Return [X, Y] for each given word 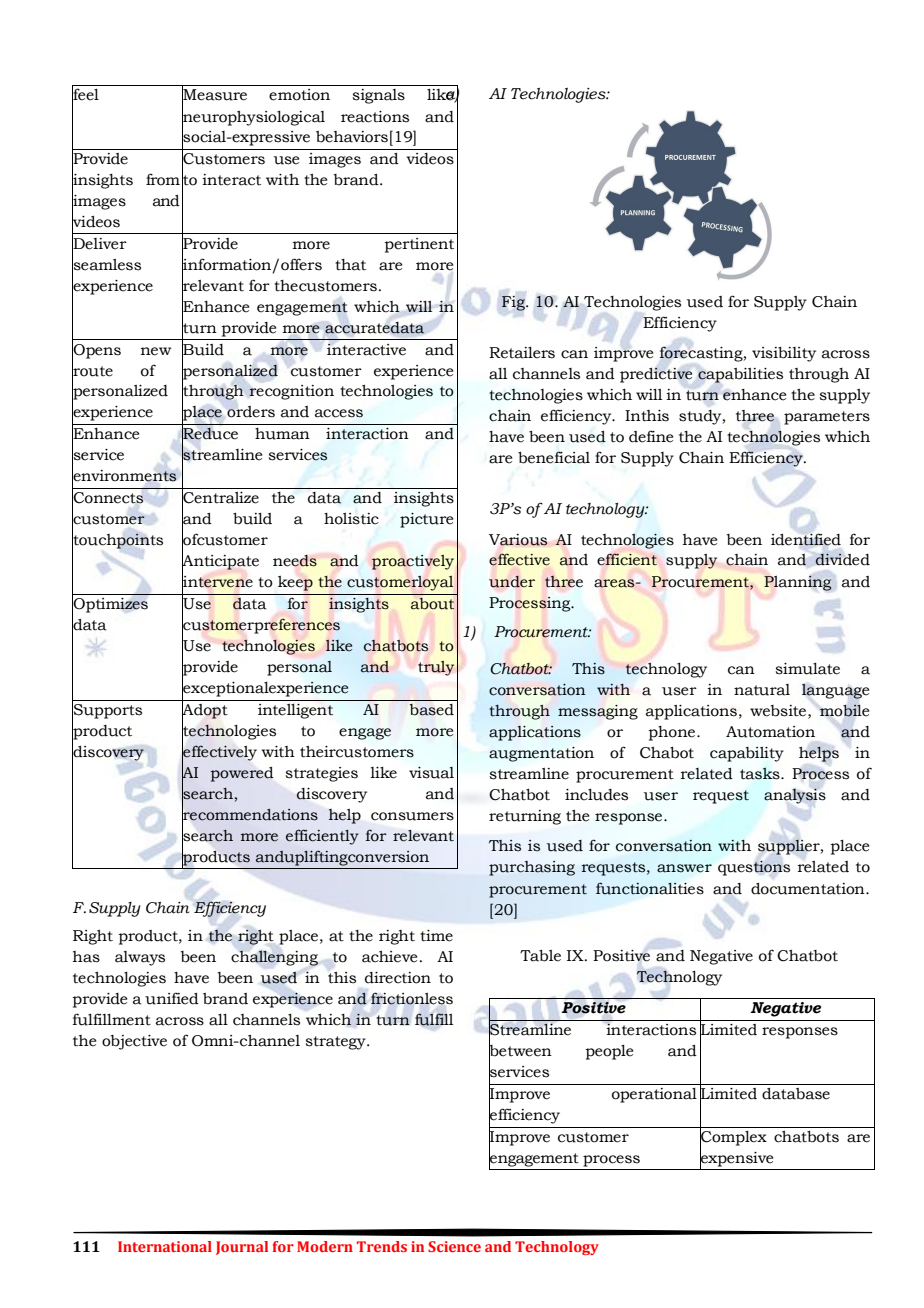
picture [426, 520]
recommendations [250, 814]
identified [806, 539]
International [165, 1246]
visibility [784, 354]
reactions [375, 117]
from [163, 179]
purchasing [532, 868]
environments [124, 476]
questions [754, 868]
